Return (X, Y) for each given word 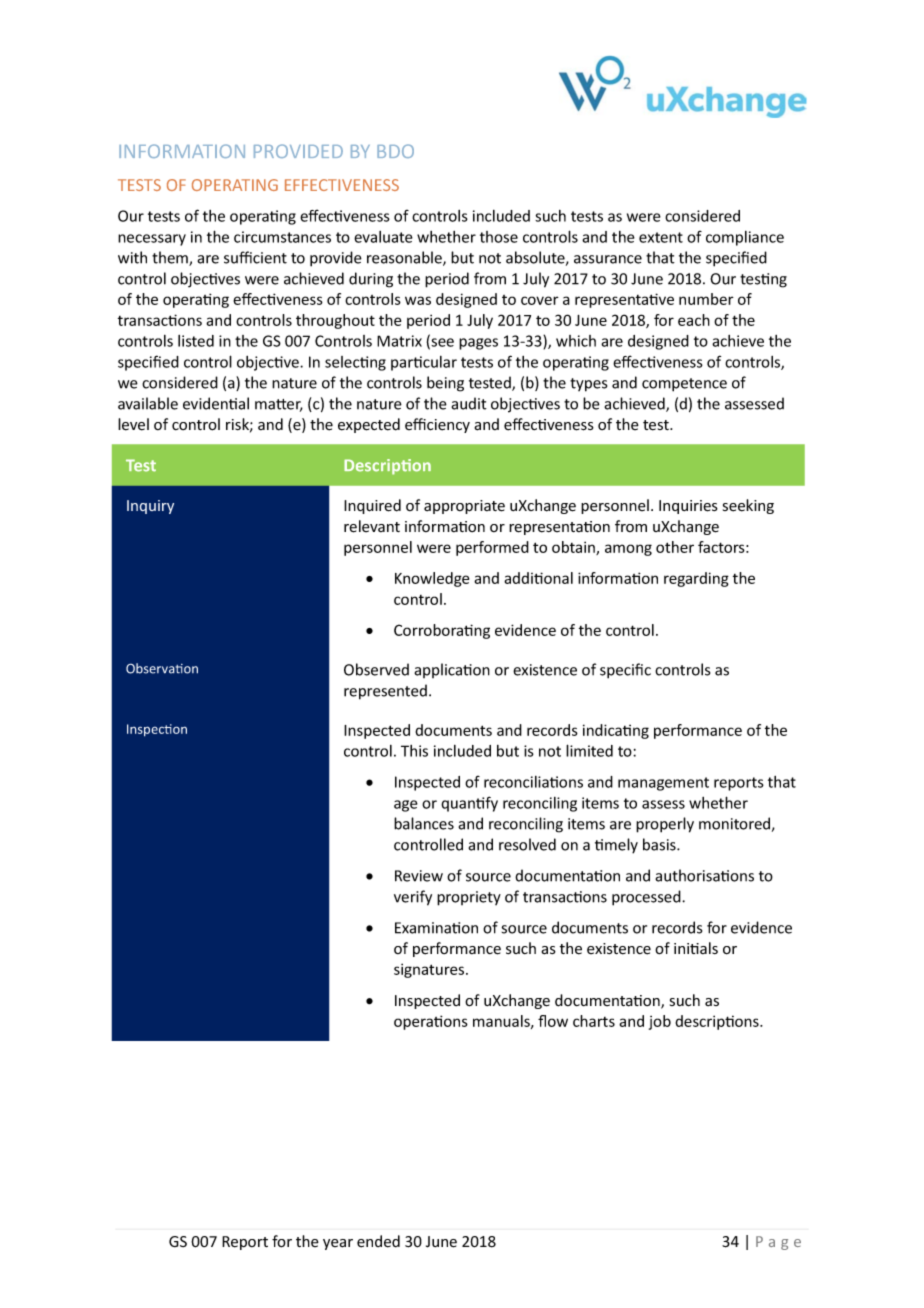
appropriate (464, 507)
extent (661, 237)
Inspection (157, 730)
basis (660, 844)
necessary (152, 240)
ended (378, 1241)
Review (419, 876)
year (338, 1244)
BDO (395, 151)
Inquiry (150, 507)
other (675, 547)
